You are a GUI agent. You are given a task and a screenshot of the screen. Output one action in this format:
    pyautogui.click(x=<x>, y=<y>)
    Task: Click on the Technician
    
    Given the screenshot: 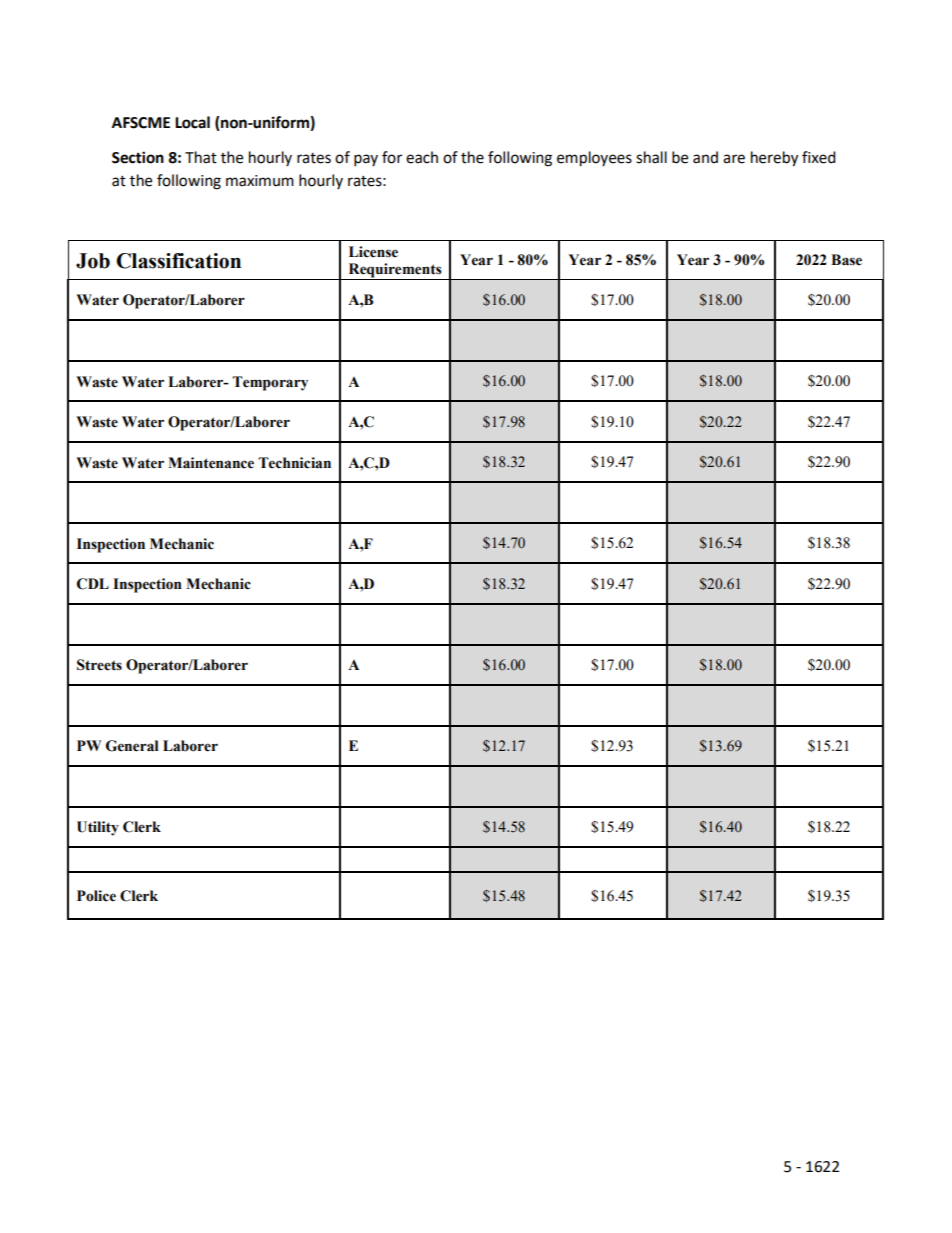 What is the action you would take?
    pyautogui.click(x=294, y=463)
